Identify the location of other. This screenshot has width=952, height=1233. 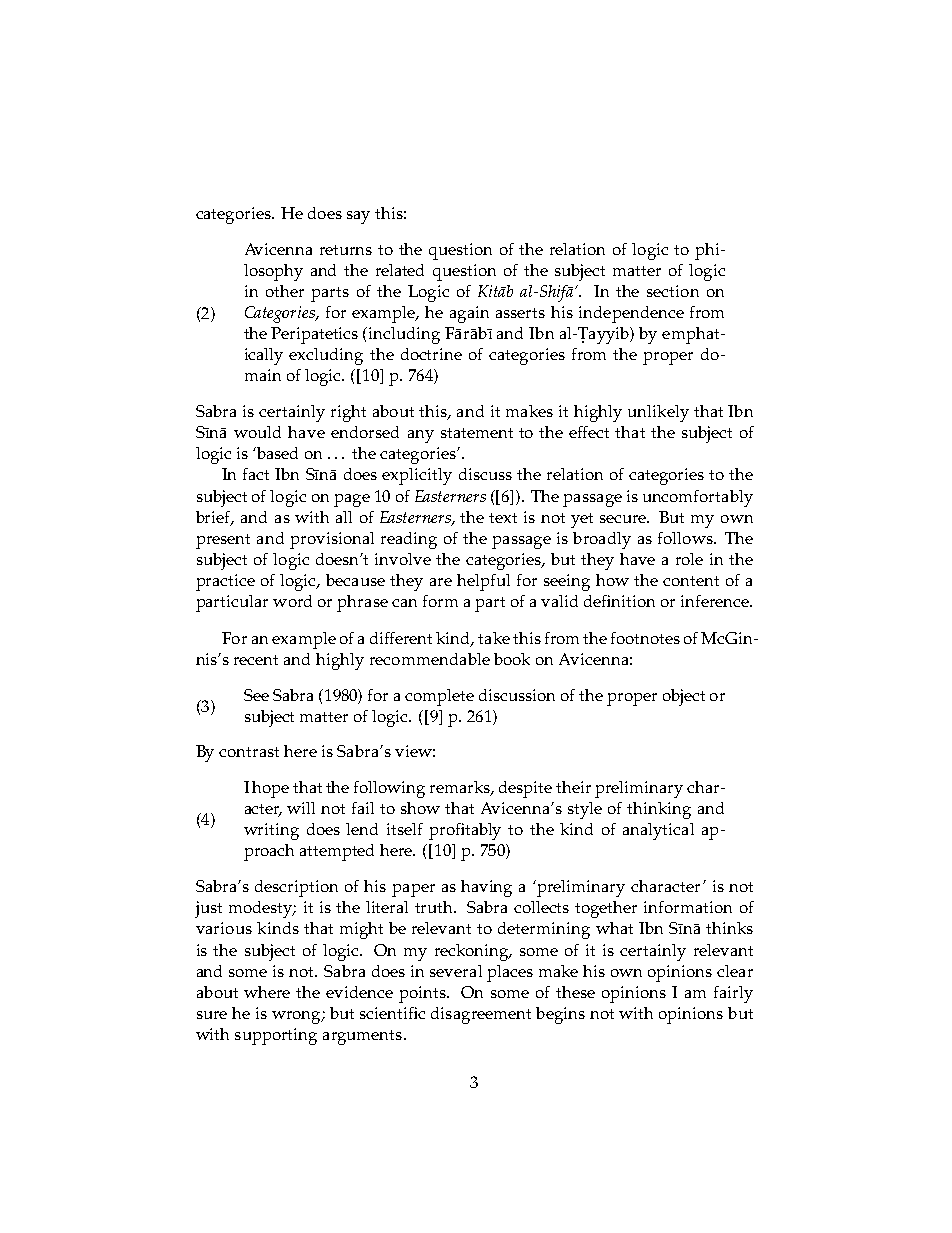
(285, 291).
